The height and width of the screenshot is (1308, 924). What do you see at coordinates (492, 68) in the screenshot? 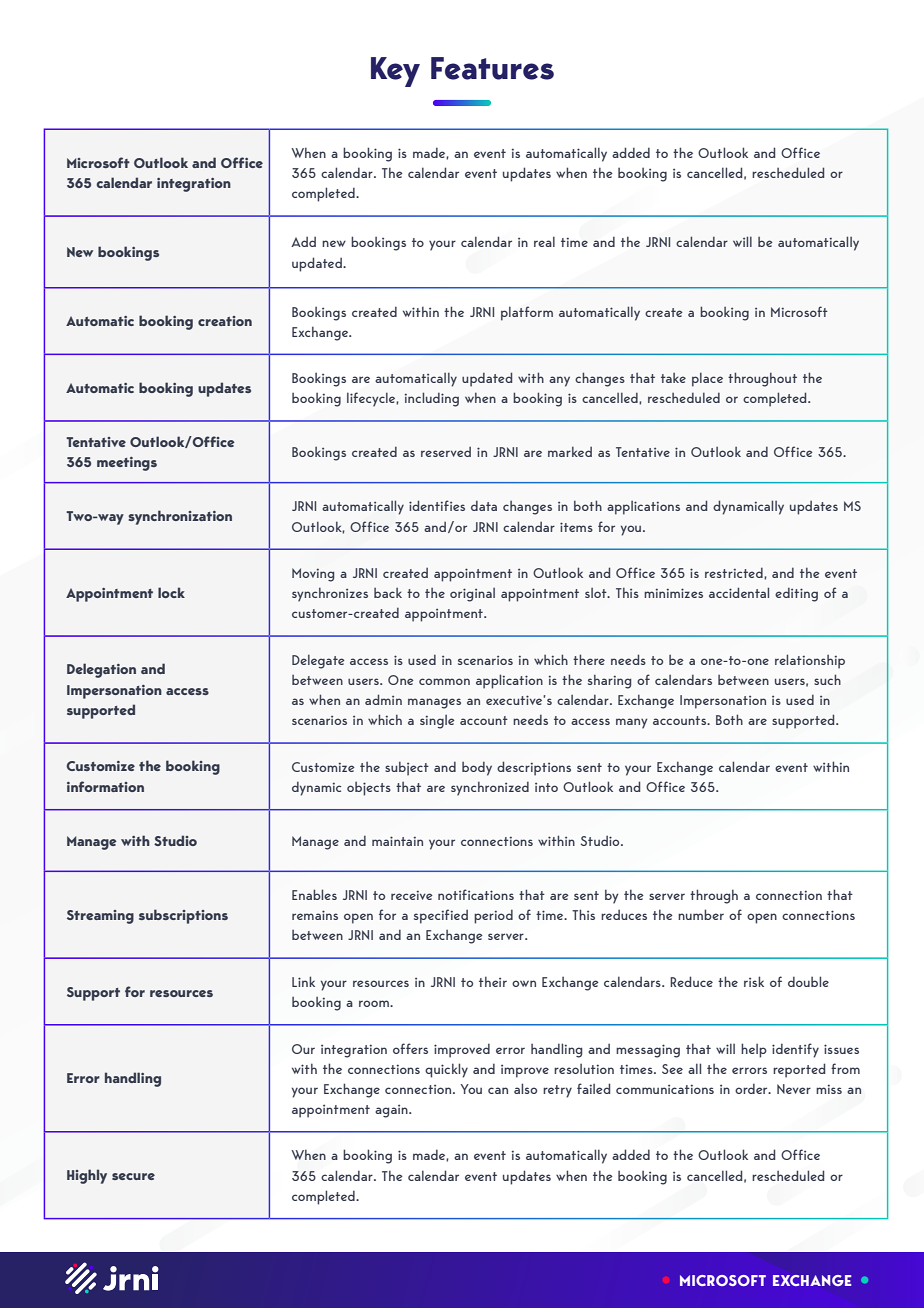
I see `Features` at bounding box center [492, 68].
